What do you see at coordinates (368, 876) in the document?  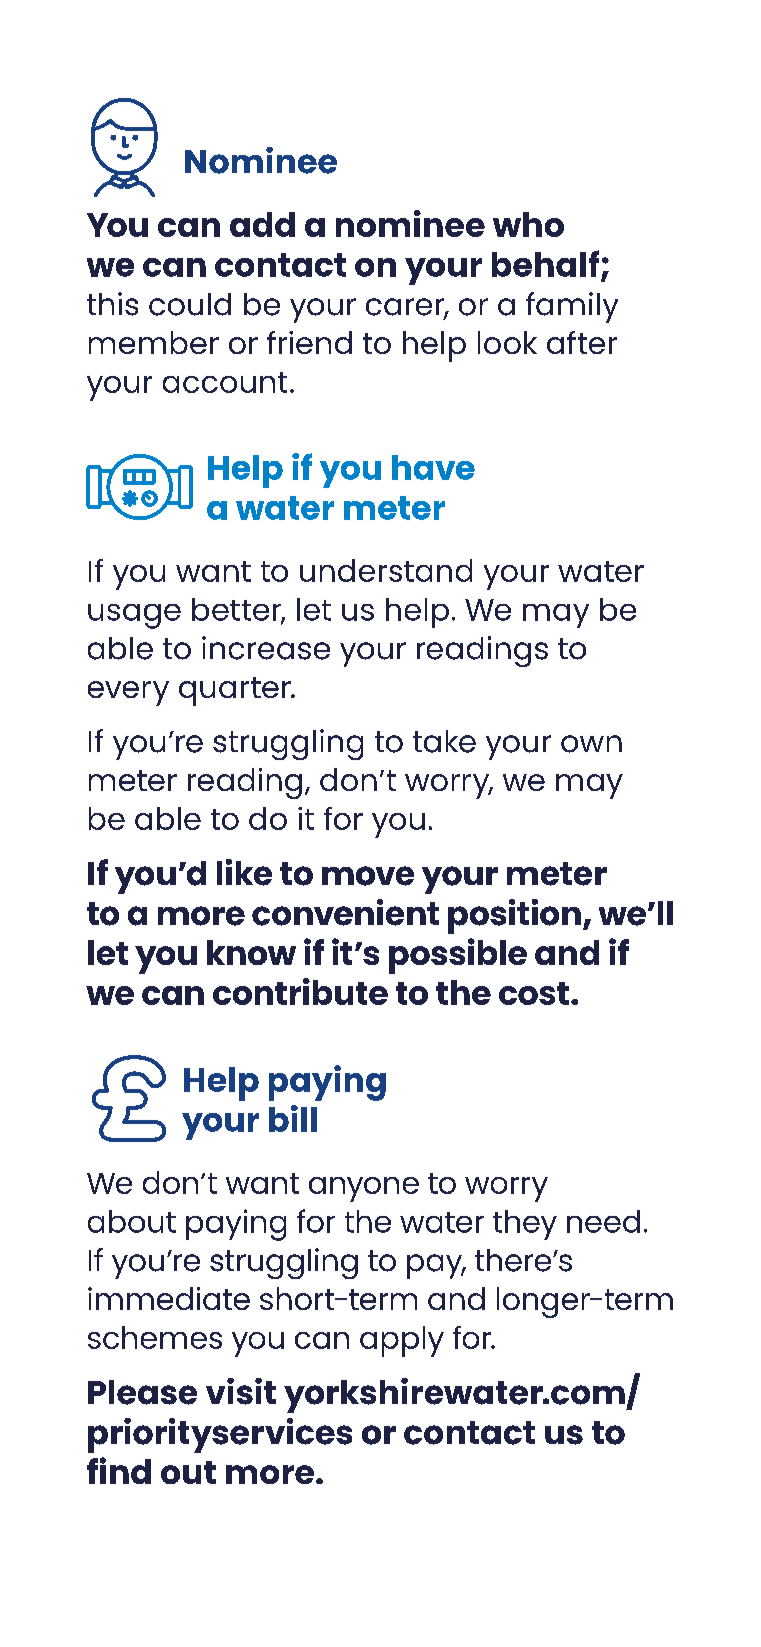 I see `move` at bounding box center [368, 876].
